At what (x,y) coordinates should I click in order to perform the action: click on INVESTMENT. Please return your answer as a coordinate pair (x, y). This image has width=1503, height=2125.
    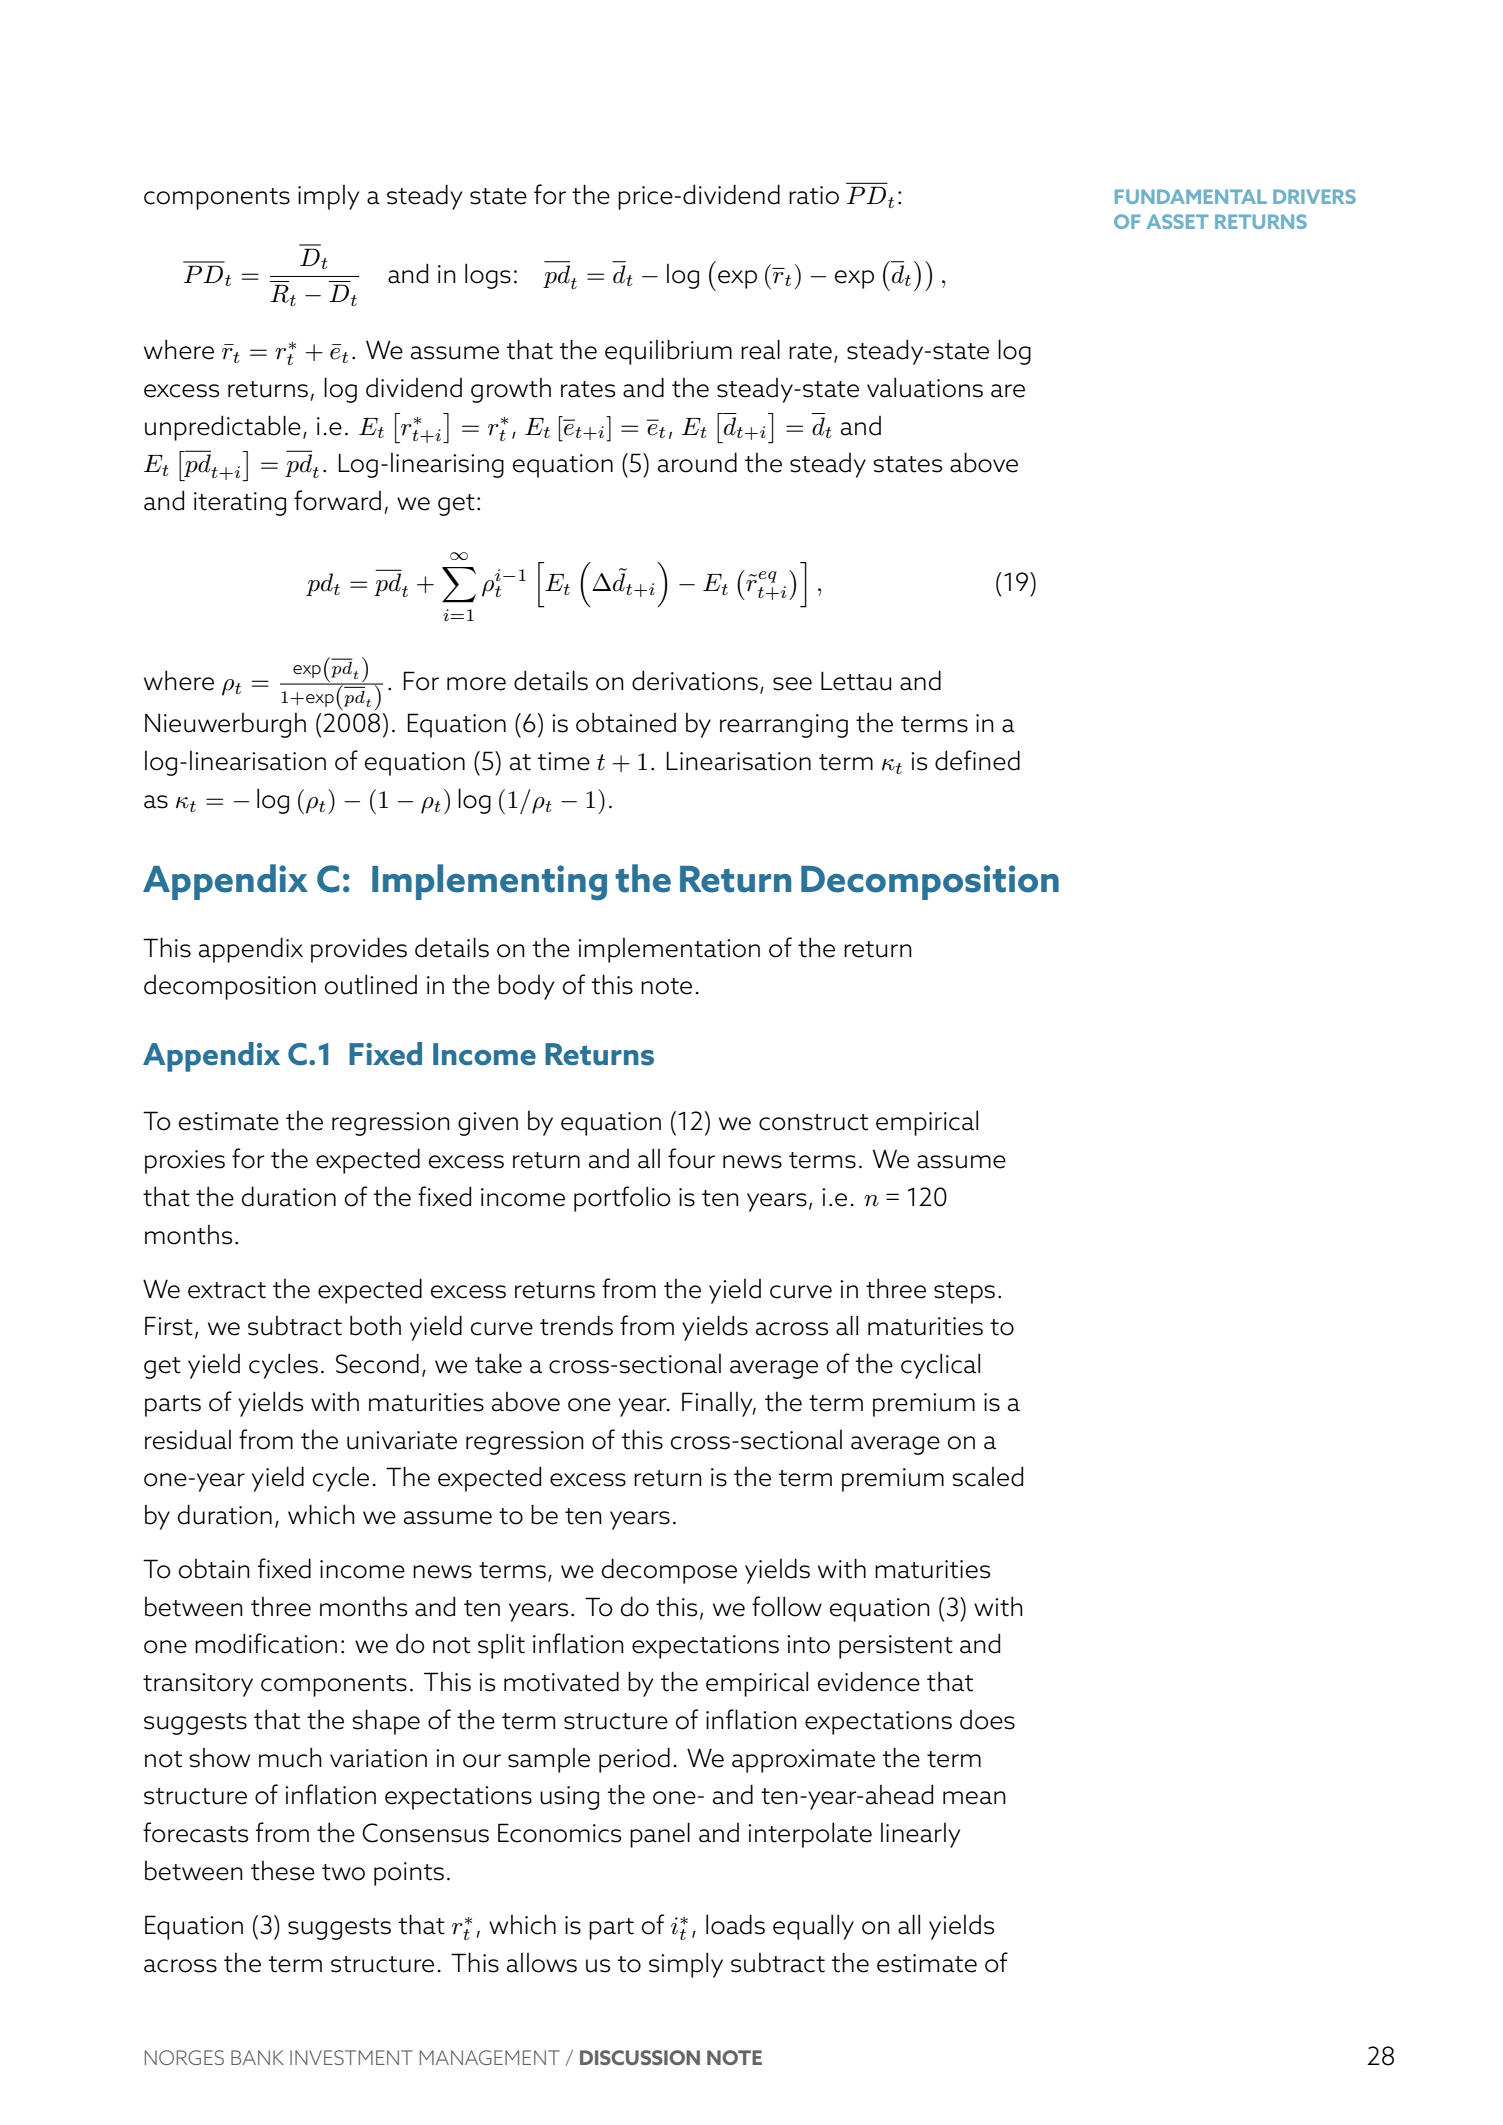
    Looking at the image, I should click on (351, 2057).
